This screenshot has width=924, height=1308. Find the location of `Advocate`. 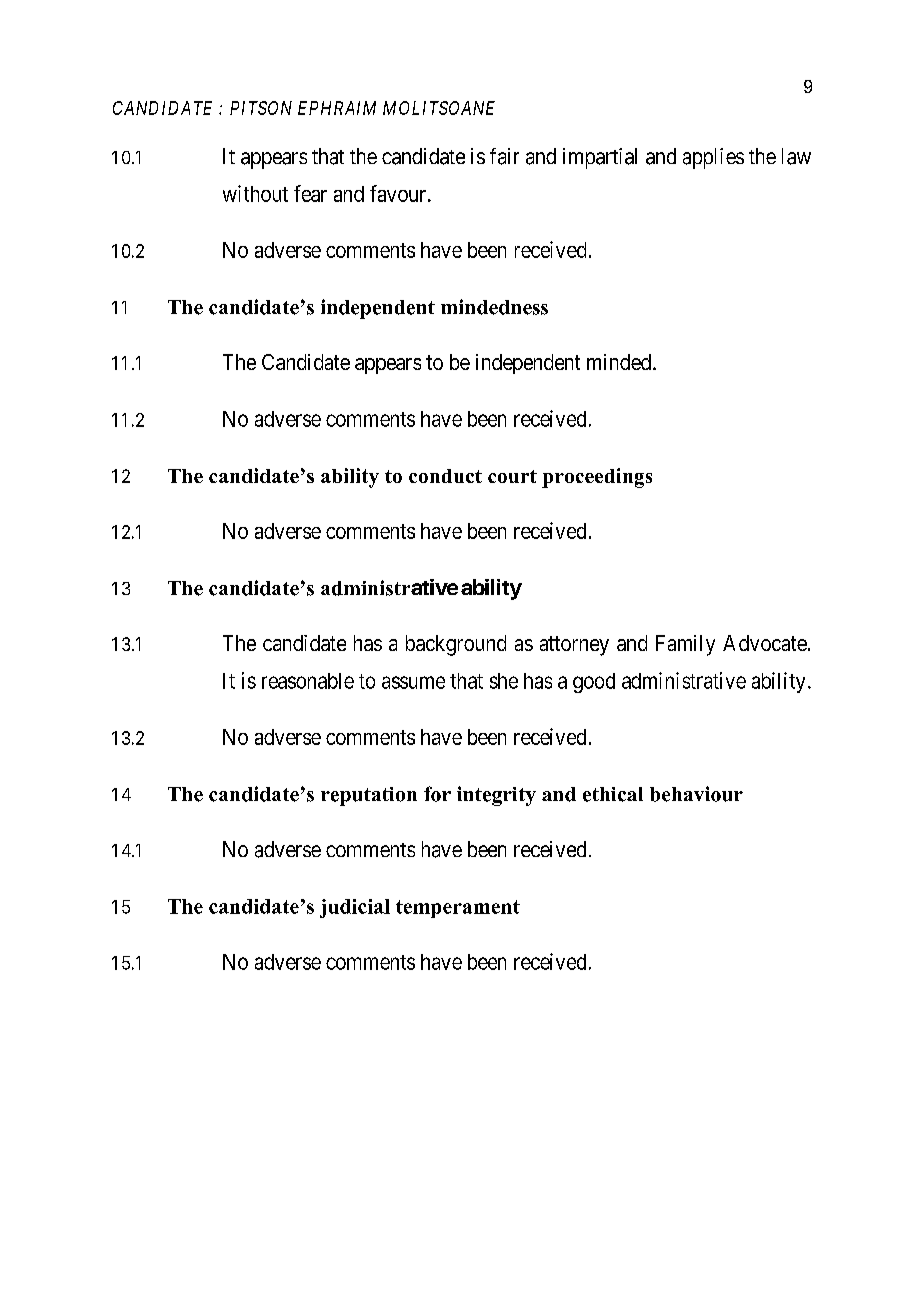

Advocate is located at coordinates (765, 643).
